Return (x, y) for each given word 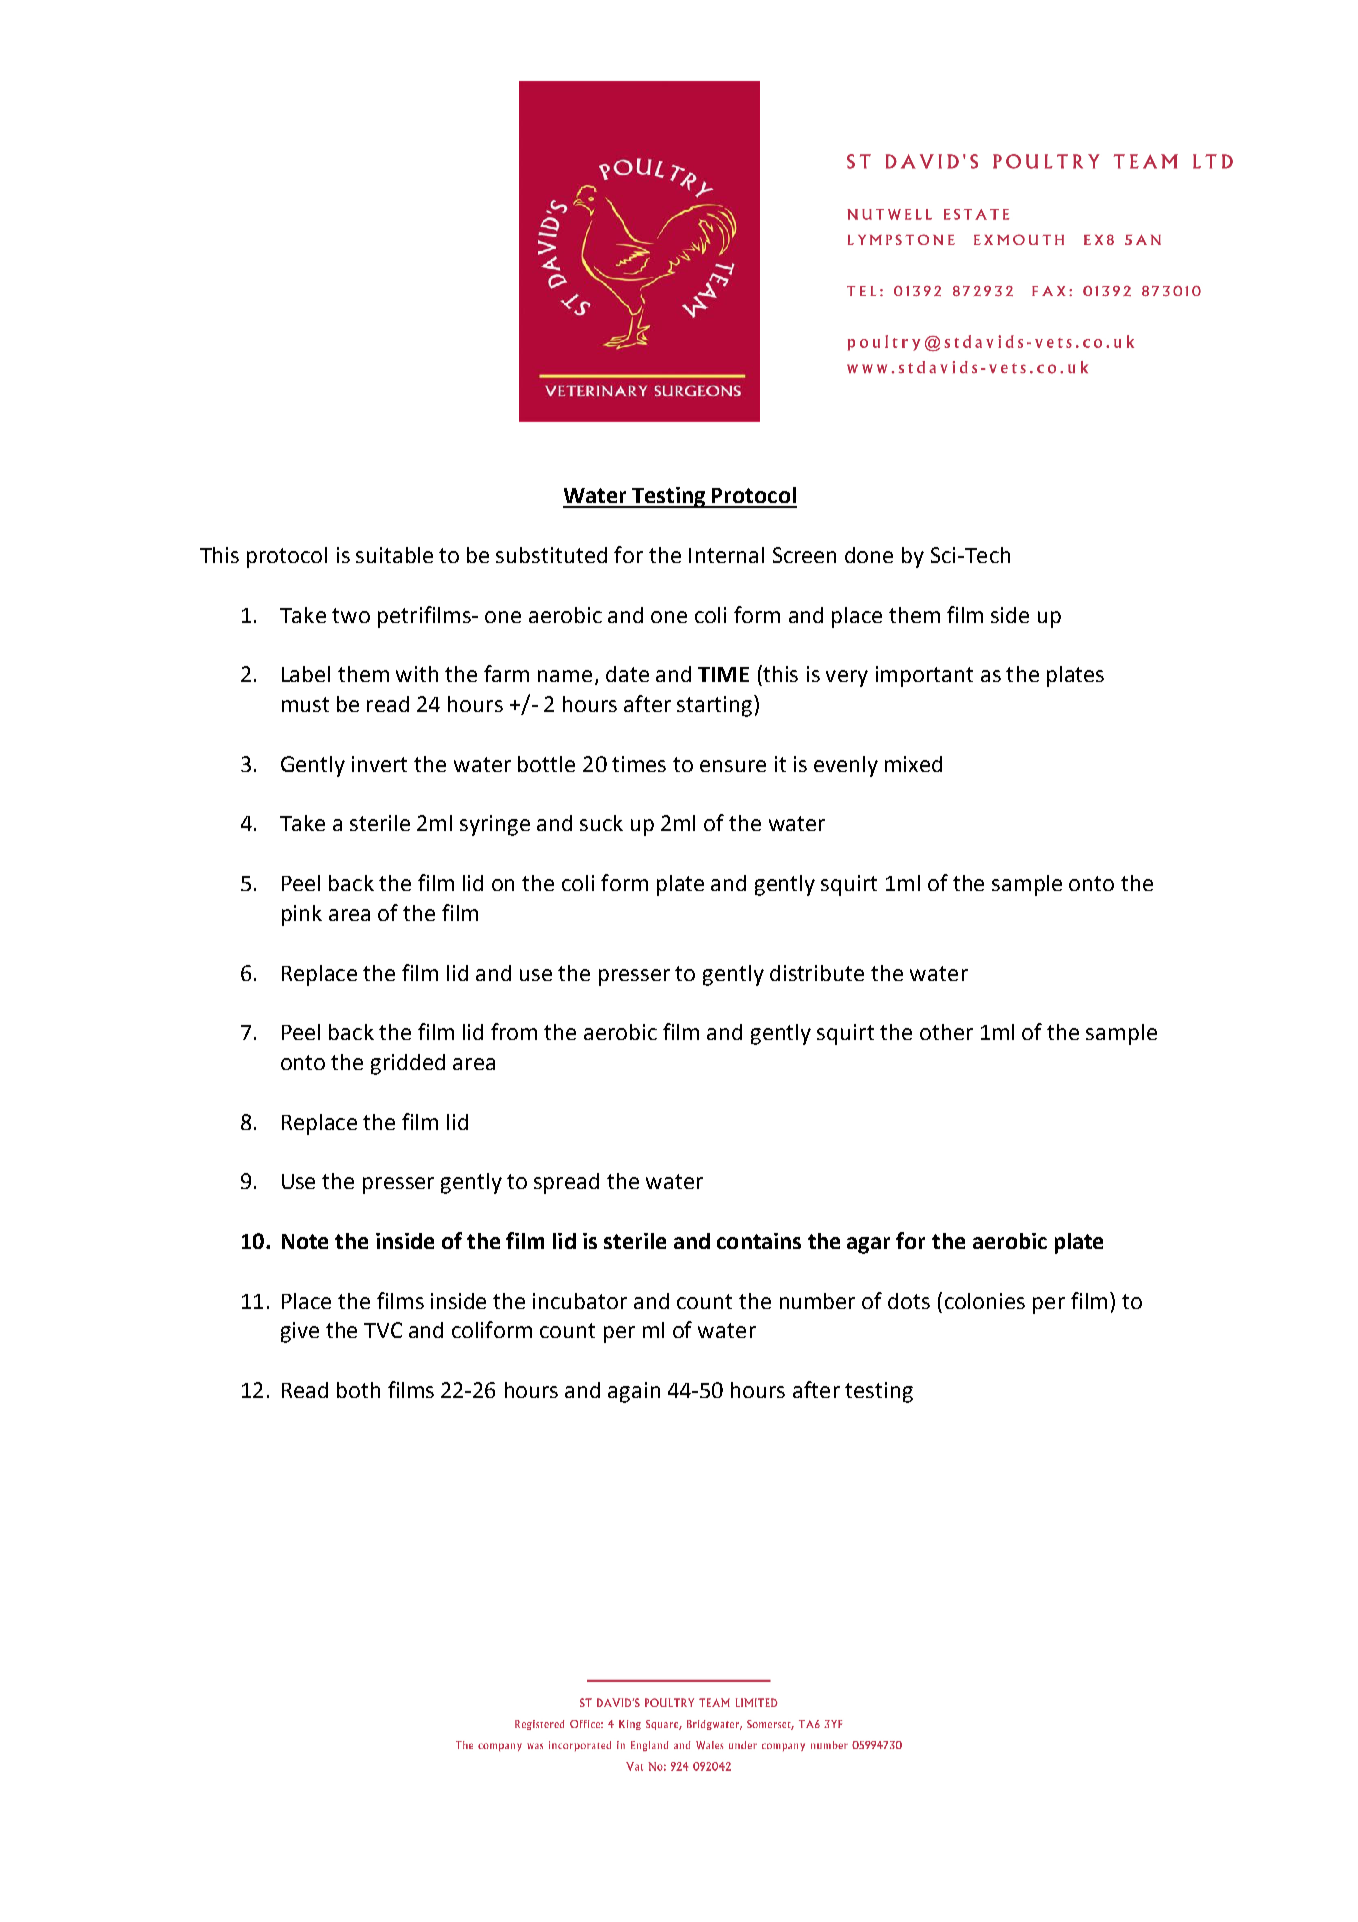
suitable (394, 555)
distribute (817, 973)
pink (302, 915)
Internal (726, 555)
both (358, 1390)
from (514, 1031)
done (869, 555)
